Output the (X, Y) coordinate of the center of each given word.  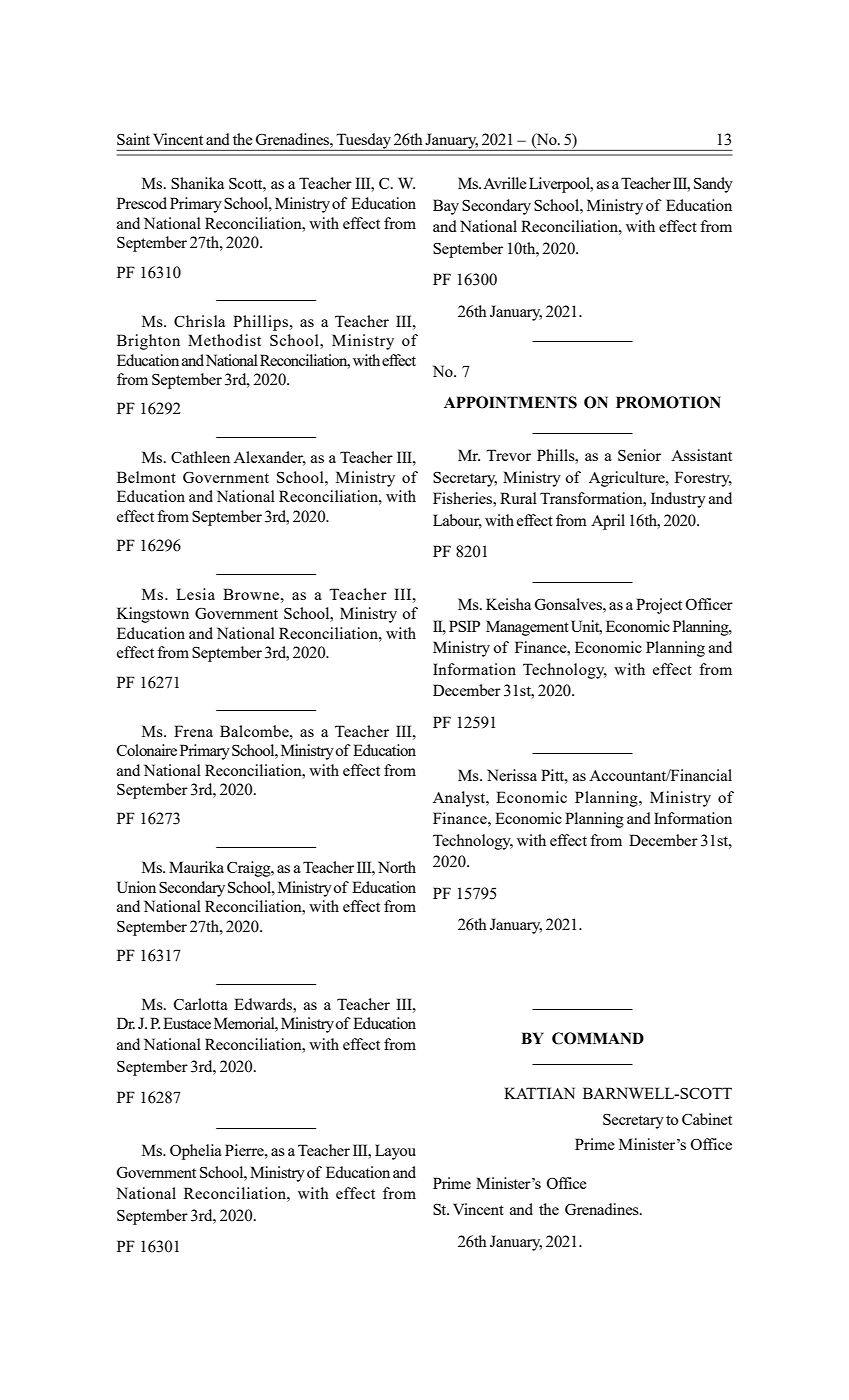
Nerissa (512, 775)
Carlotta (201, 1004)
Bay (446, 207)
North (397, 867)
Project (659, 606)
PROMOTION (668, 402)
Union (136, 887)
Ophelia (196, 1152)
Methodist (224, 340)
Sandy (713, 185)
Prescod (142, 203)
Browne (251, 594)
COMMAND (598, 1038)
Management (527, 628)
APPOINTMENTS (510, 402)
